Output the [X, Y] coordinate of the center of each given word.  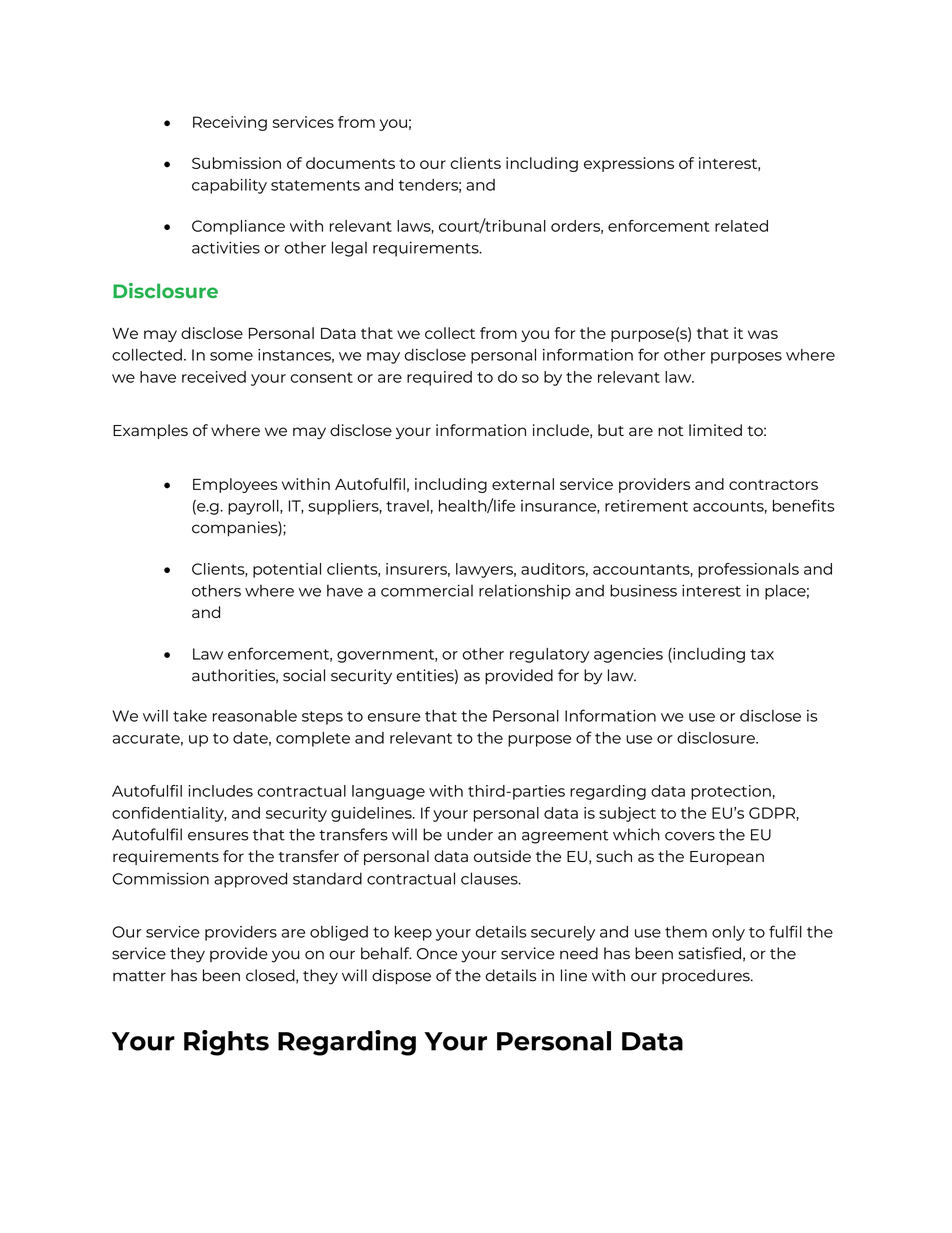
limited [715, 430]
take [190, 716]
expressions [629, 164]
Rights [226, 1043]
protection [731, 792]
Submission [236, 163]
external [523, 484]
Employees [235, 485]
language [388, 792]
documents [350, 163]
